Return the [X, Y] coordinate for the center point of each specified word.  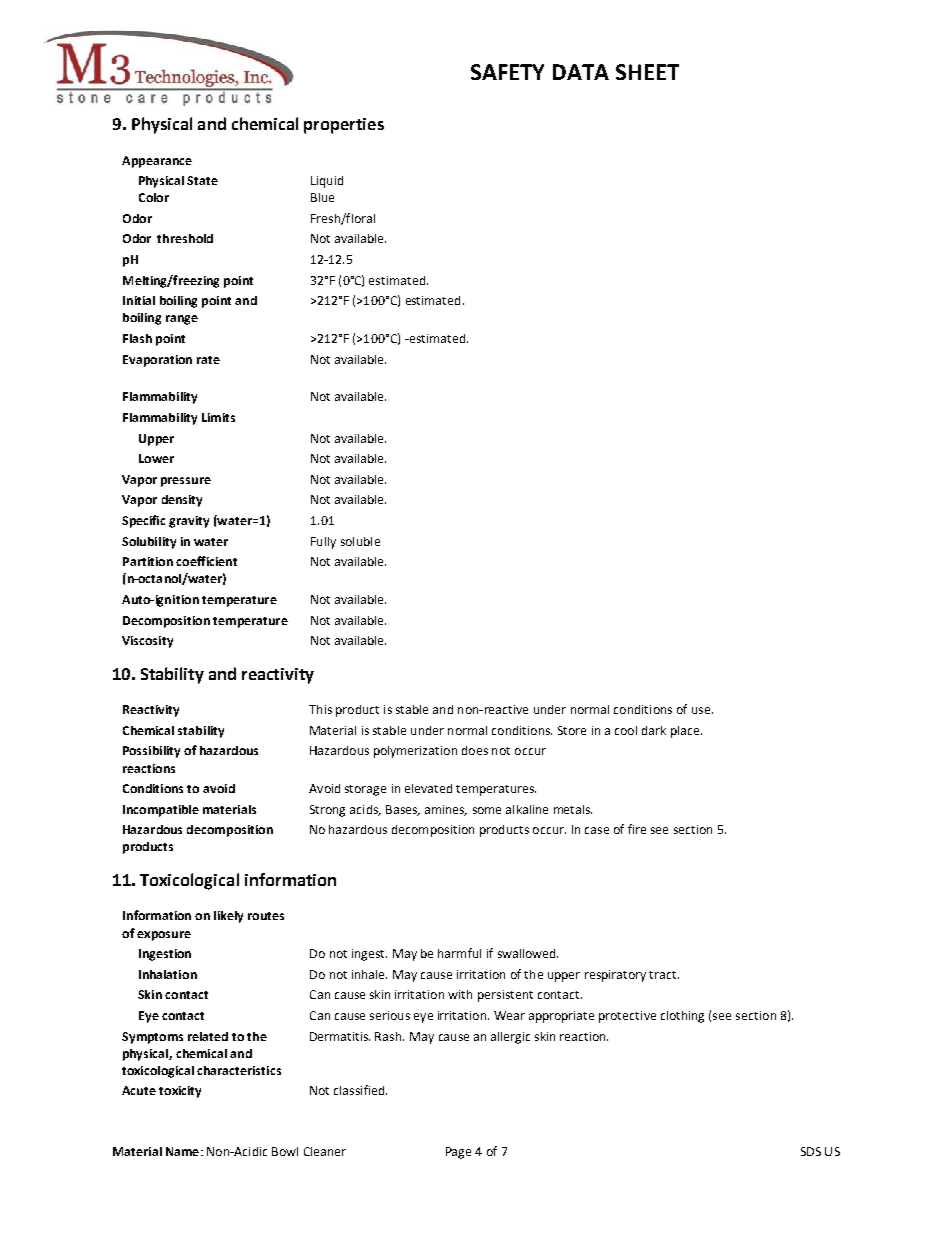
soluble [360, 541]
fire [637, 829]
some [487, 810]
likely [228, 917]
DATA [581, 72]
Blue [322, 197]
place [686, 732]
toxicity [180, 1092]
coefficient [206, 561]
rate [208, 360]
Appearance [157, 162]
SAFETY [507, 72]
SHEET [647, 72]
